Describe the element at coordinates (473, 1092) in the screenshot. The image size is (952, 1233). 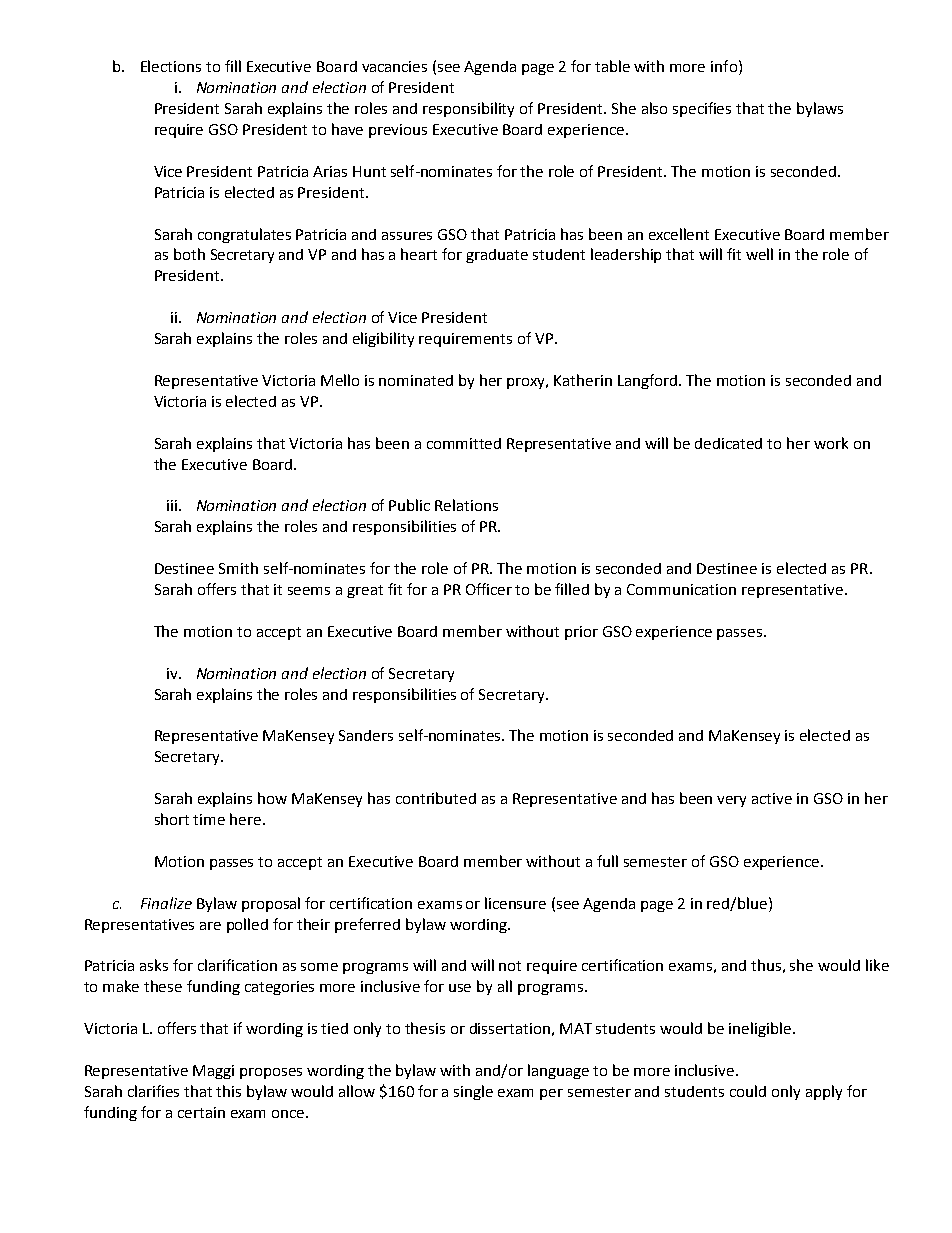
I see `single` at that location.
